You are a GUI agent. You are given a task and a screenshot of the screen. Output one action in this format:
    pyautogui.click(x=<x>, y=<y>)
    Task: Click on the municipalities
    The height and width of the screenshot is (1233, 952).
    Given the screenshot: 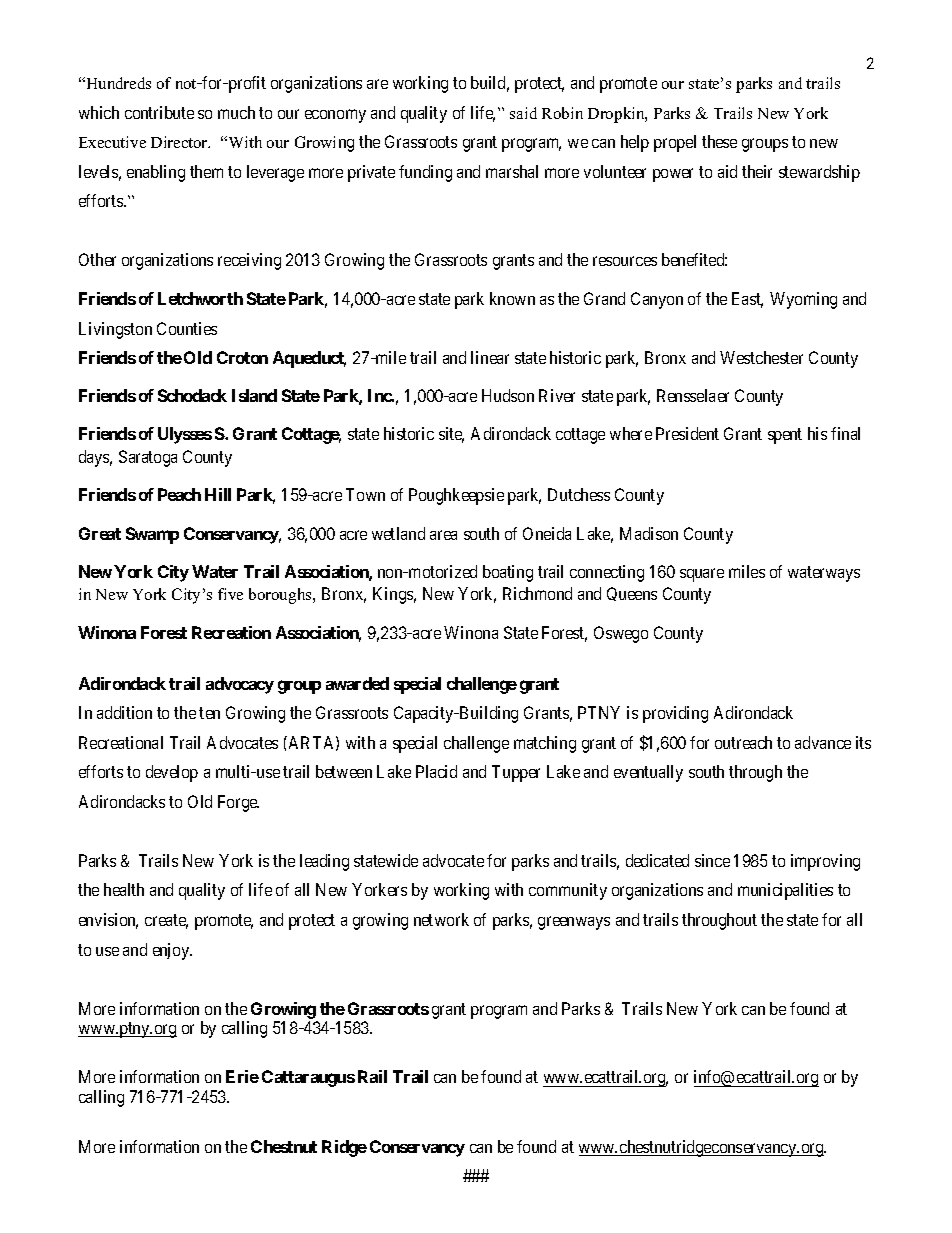 What is the action you would take?
    pyautogui.click(x=785, y=891)
